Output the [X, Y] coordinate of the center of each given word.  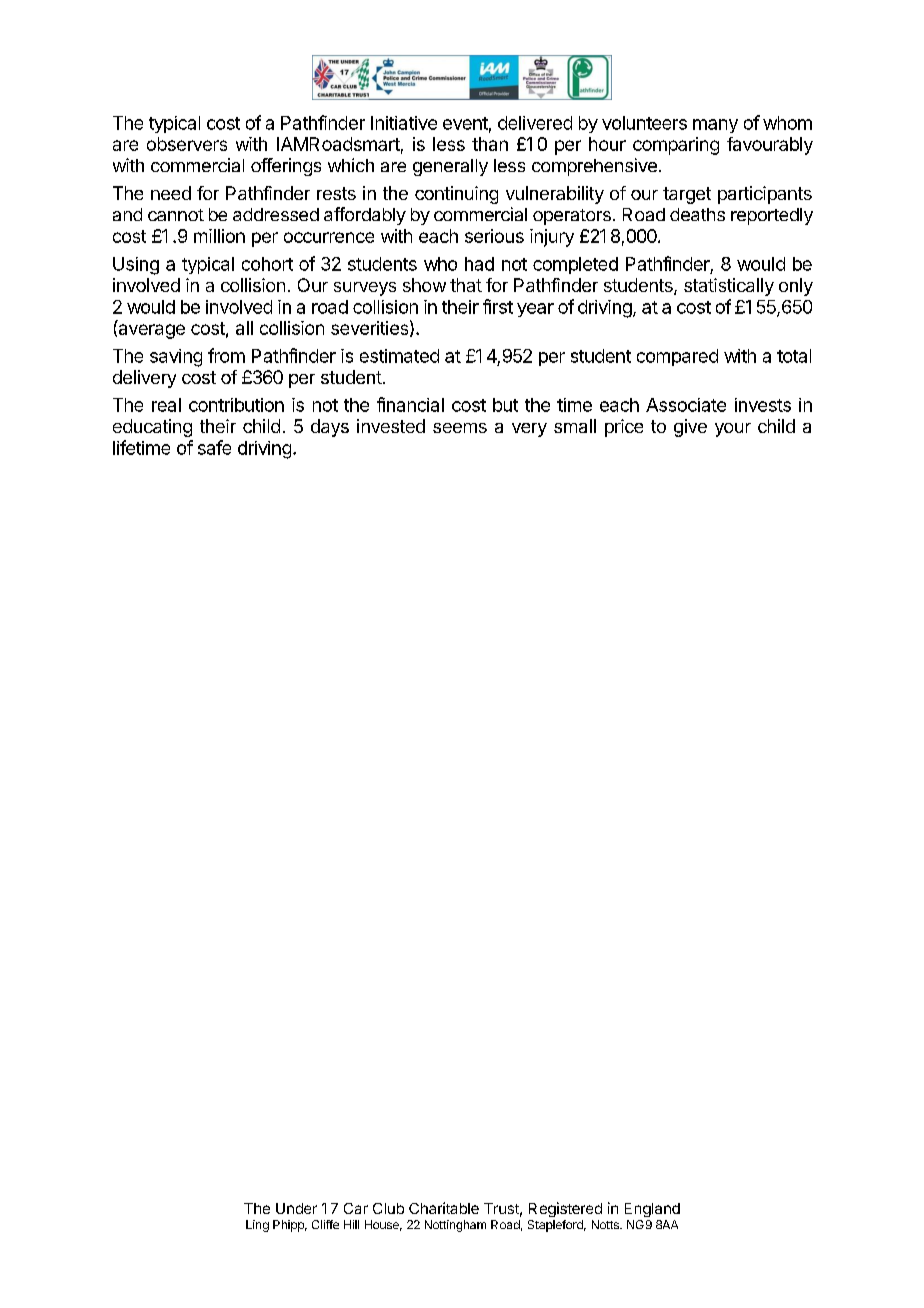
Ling [257, 1226]
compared [677, 357]
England [652, 1210]
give [690, 428]
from [226, 355]
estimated [399, 356]
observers [187, 144]
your [733, 430]
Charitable [444, 1208]
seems [460, 428]
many [715, 126]
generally [450, 167]
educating [152, 428]
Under [296, 1208]
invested [391, 426]
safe [214, 447]
